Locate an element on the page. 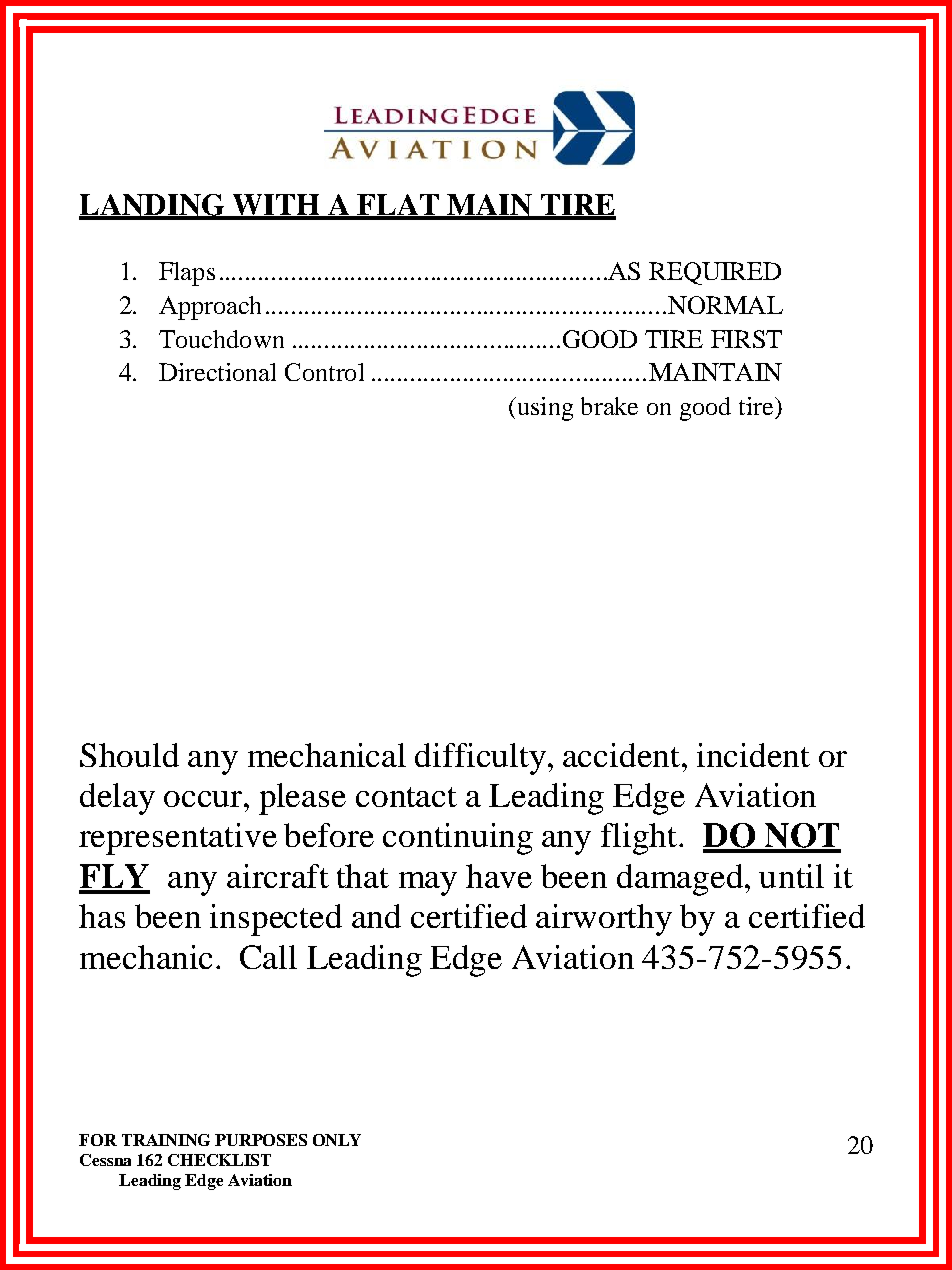  incident is located at coordinates (753, 755).
